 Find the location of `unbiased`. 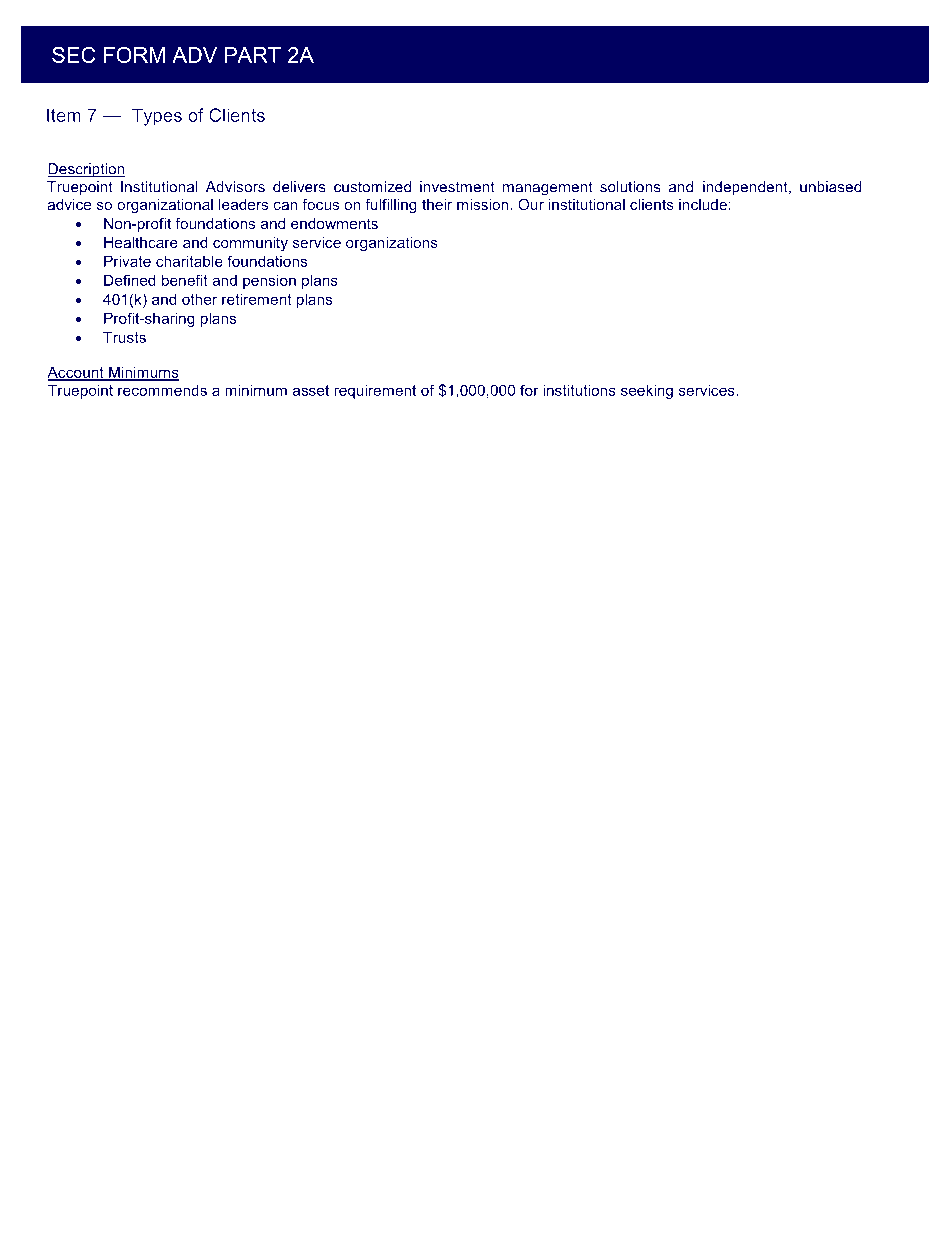

unbiased is located at coordinates (831, 187).
